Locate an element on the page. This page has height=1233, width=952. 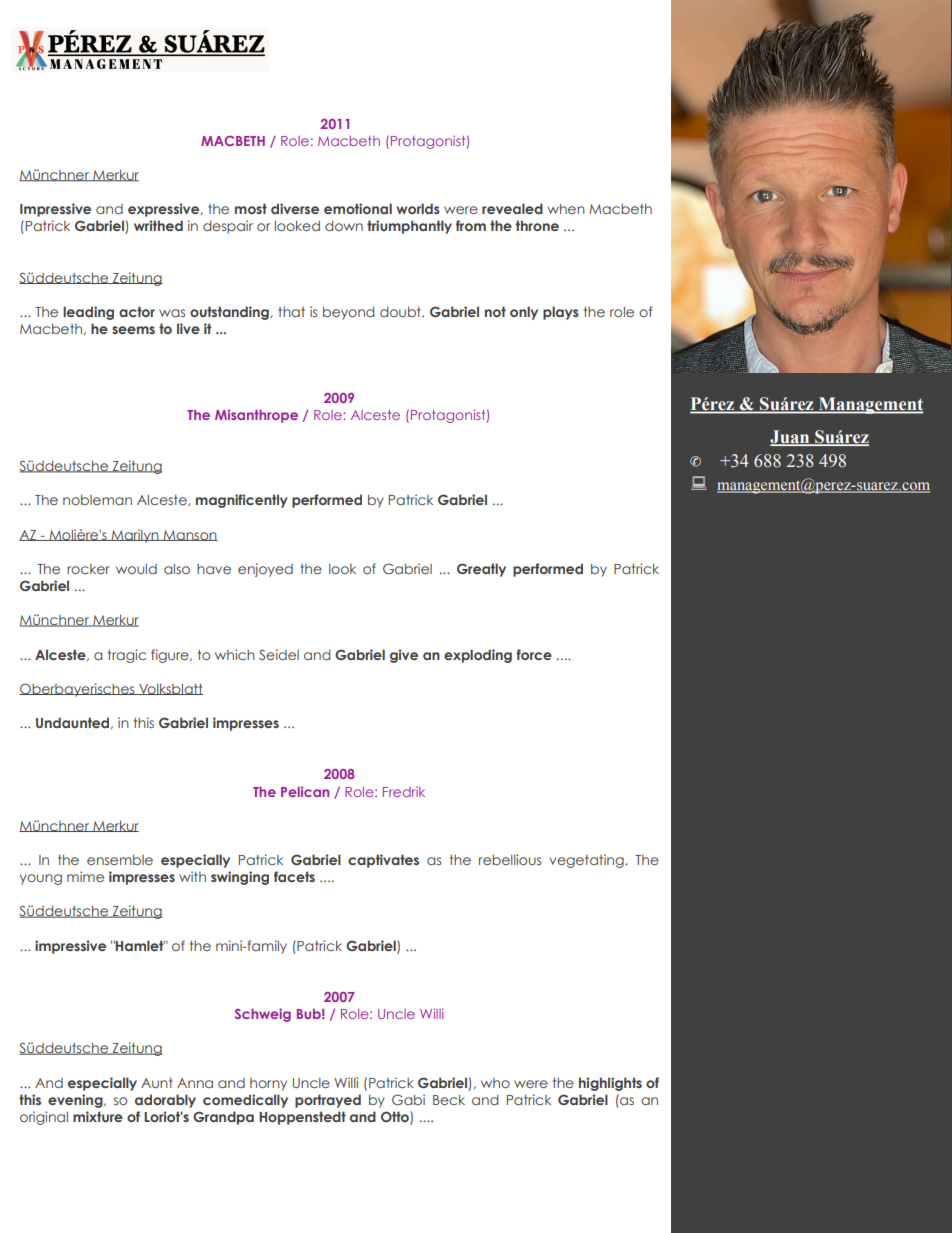
rebellious is located at coordinates (510, 859).
